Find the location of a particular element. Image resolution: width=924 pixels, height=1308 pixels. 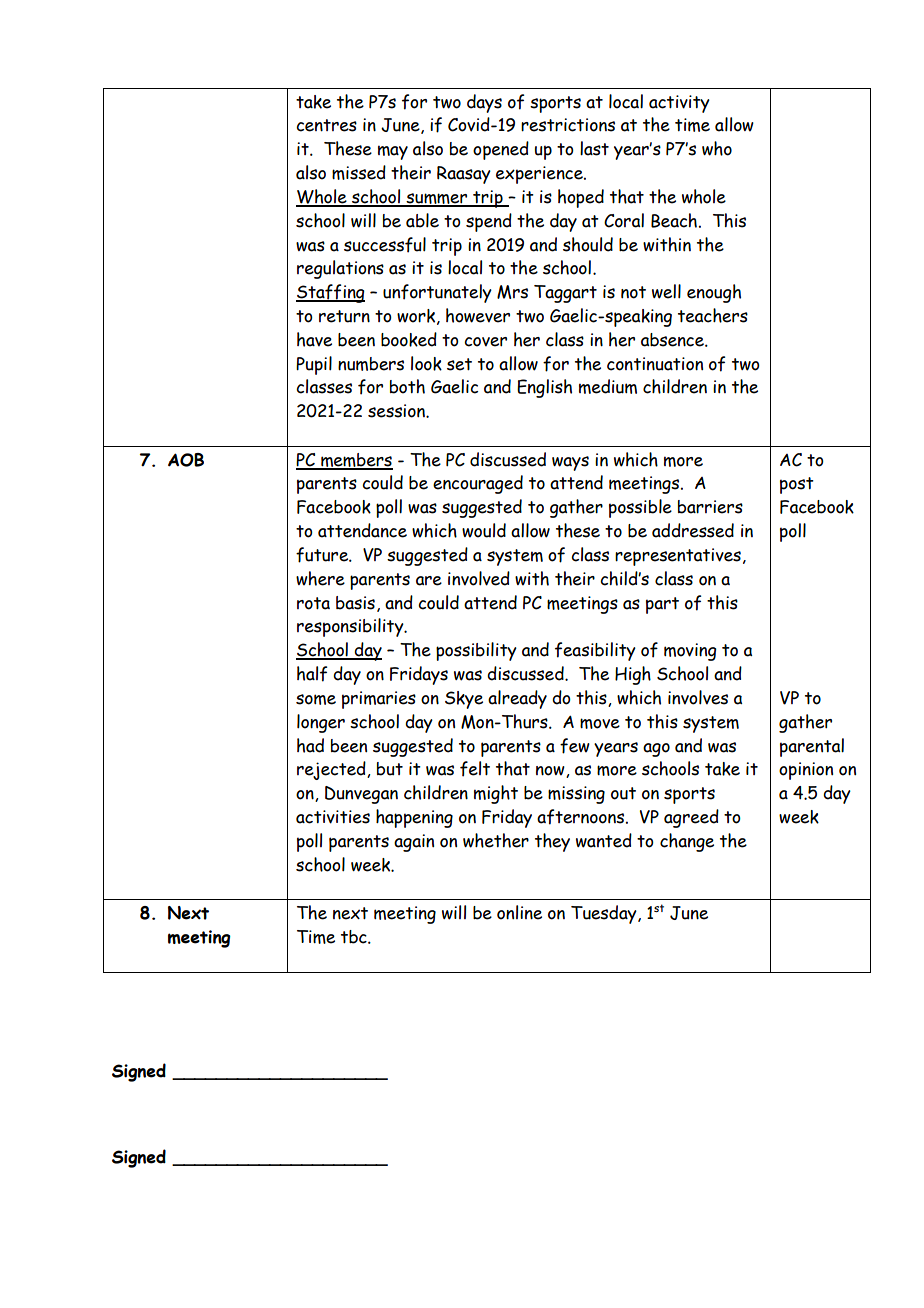

activity is located at coordinates (679, 104).
